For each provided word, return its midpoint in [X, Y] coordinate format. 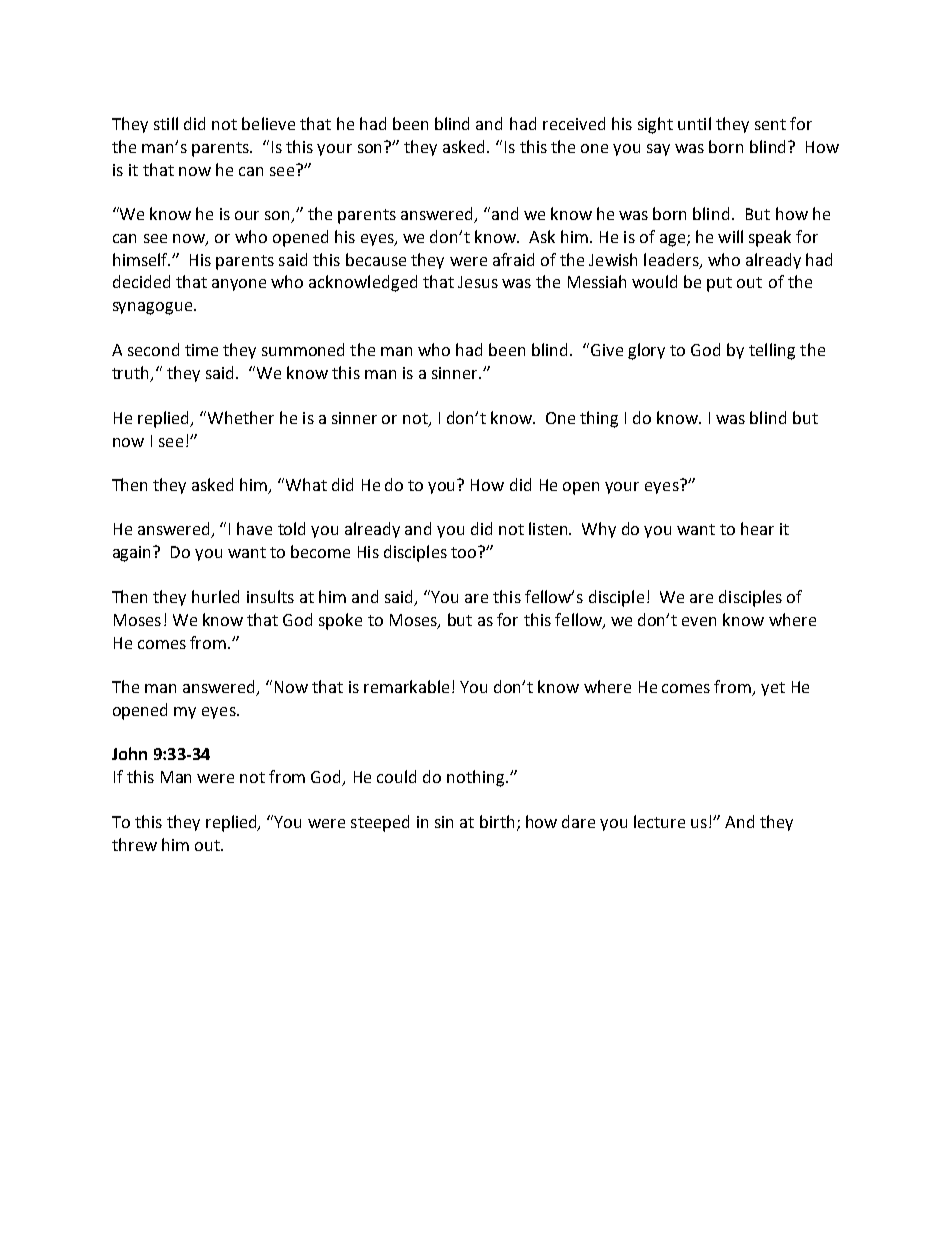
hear [757, 528]
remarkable [406, 686]
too [465, 552]
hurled [215, 596]
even [699, 621]
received [574, 123]
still [166, 123]
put [719, 284]
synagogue [154, 308]
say [658, 150]
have [254, 528]
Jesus [478, 282]
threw [134, 844]
